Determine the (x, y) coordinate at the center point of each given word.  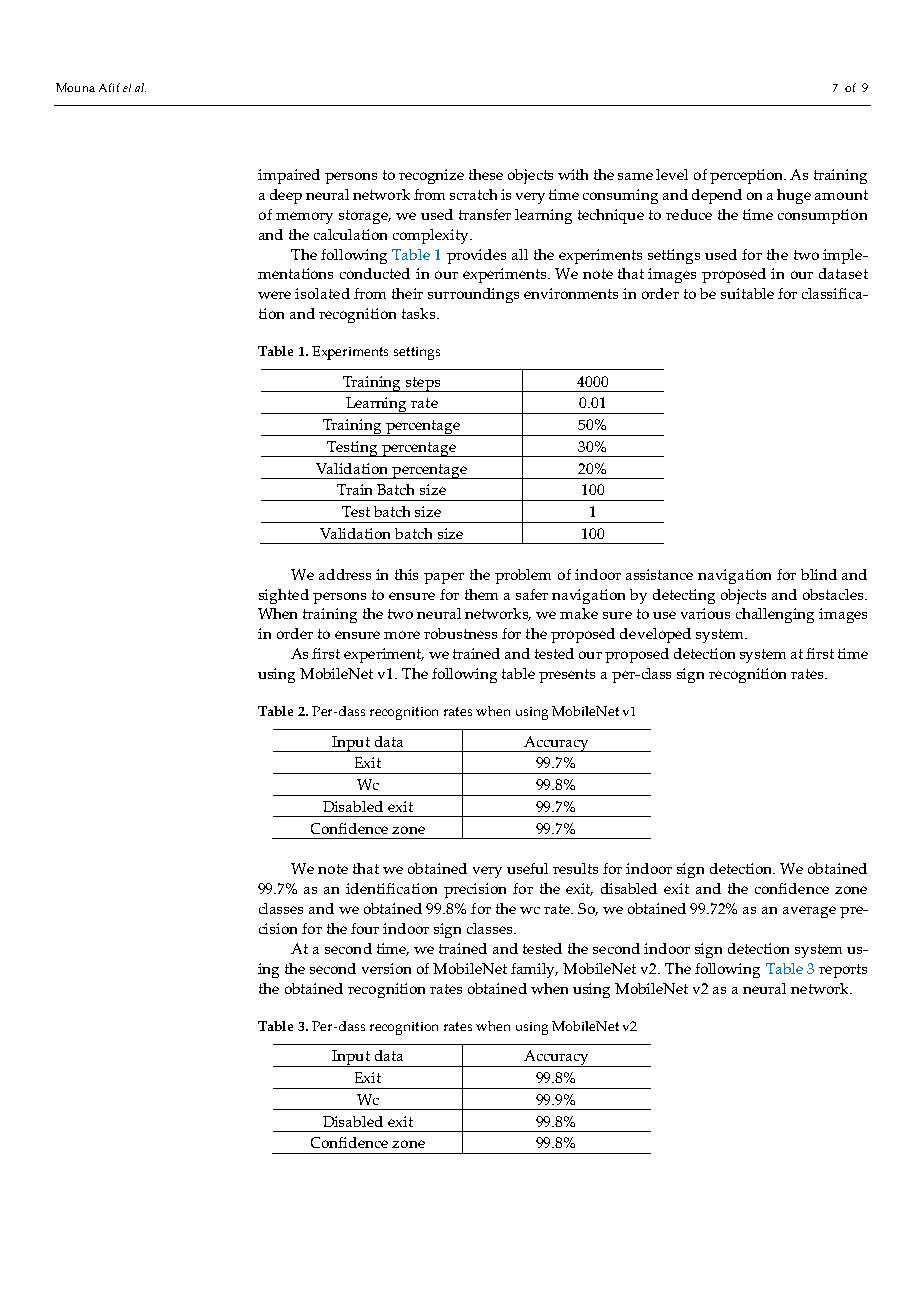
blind (819, 574)
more (402, 635)
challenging (775, 615)
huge (794, 196)
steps (423, 384)
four (365, 928)
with (573, 174)
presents (567, 676)
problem (523, 576)
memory (304, 218)
